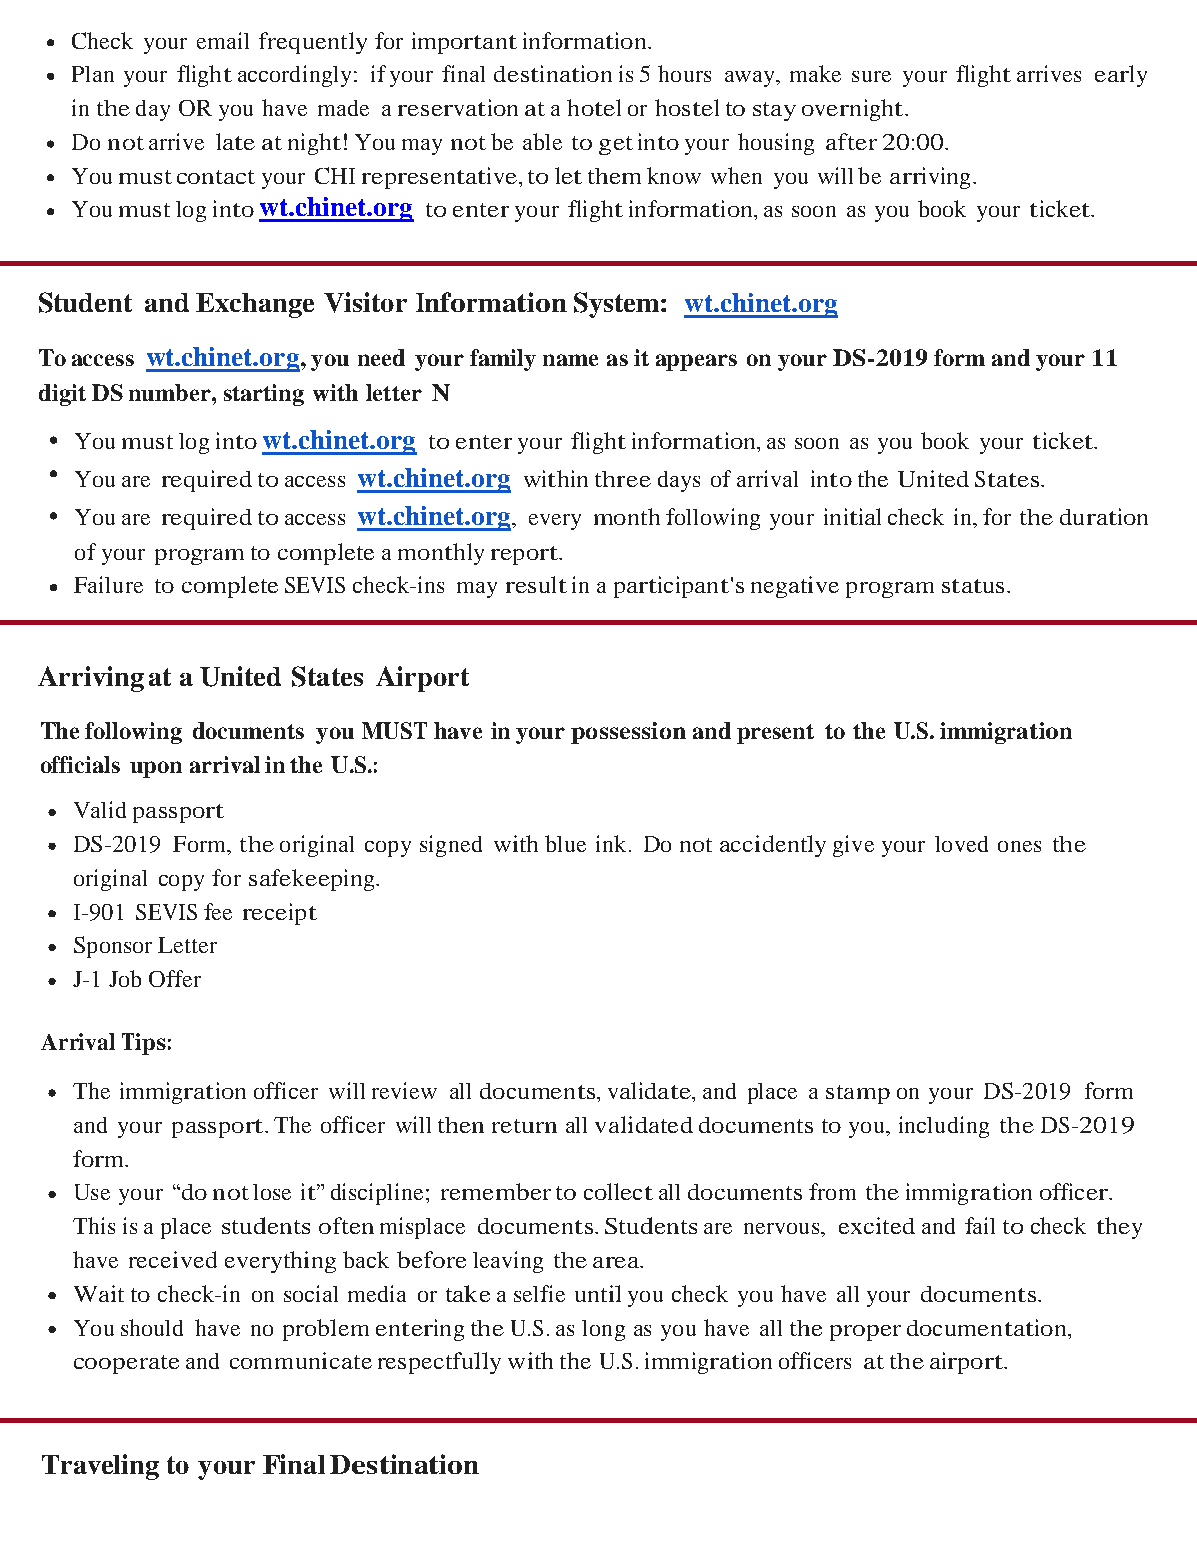 This document has height=1549, width=1197. I want to click on ink, so click(611, 843).
